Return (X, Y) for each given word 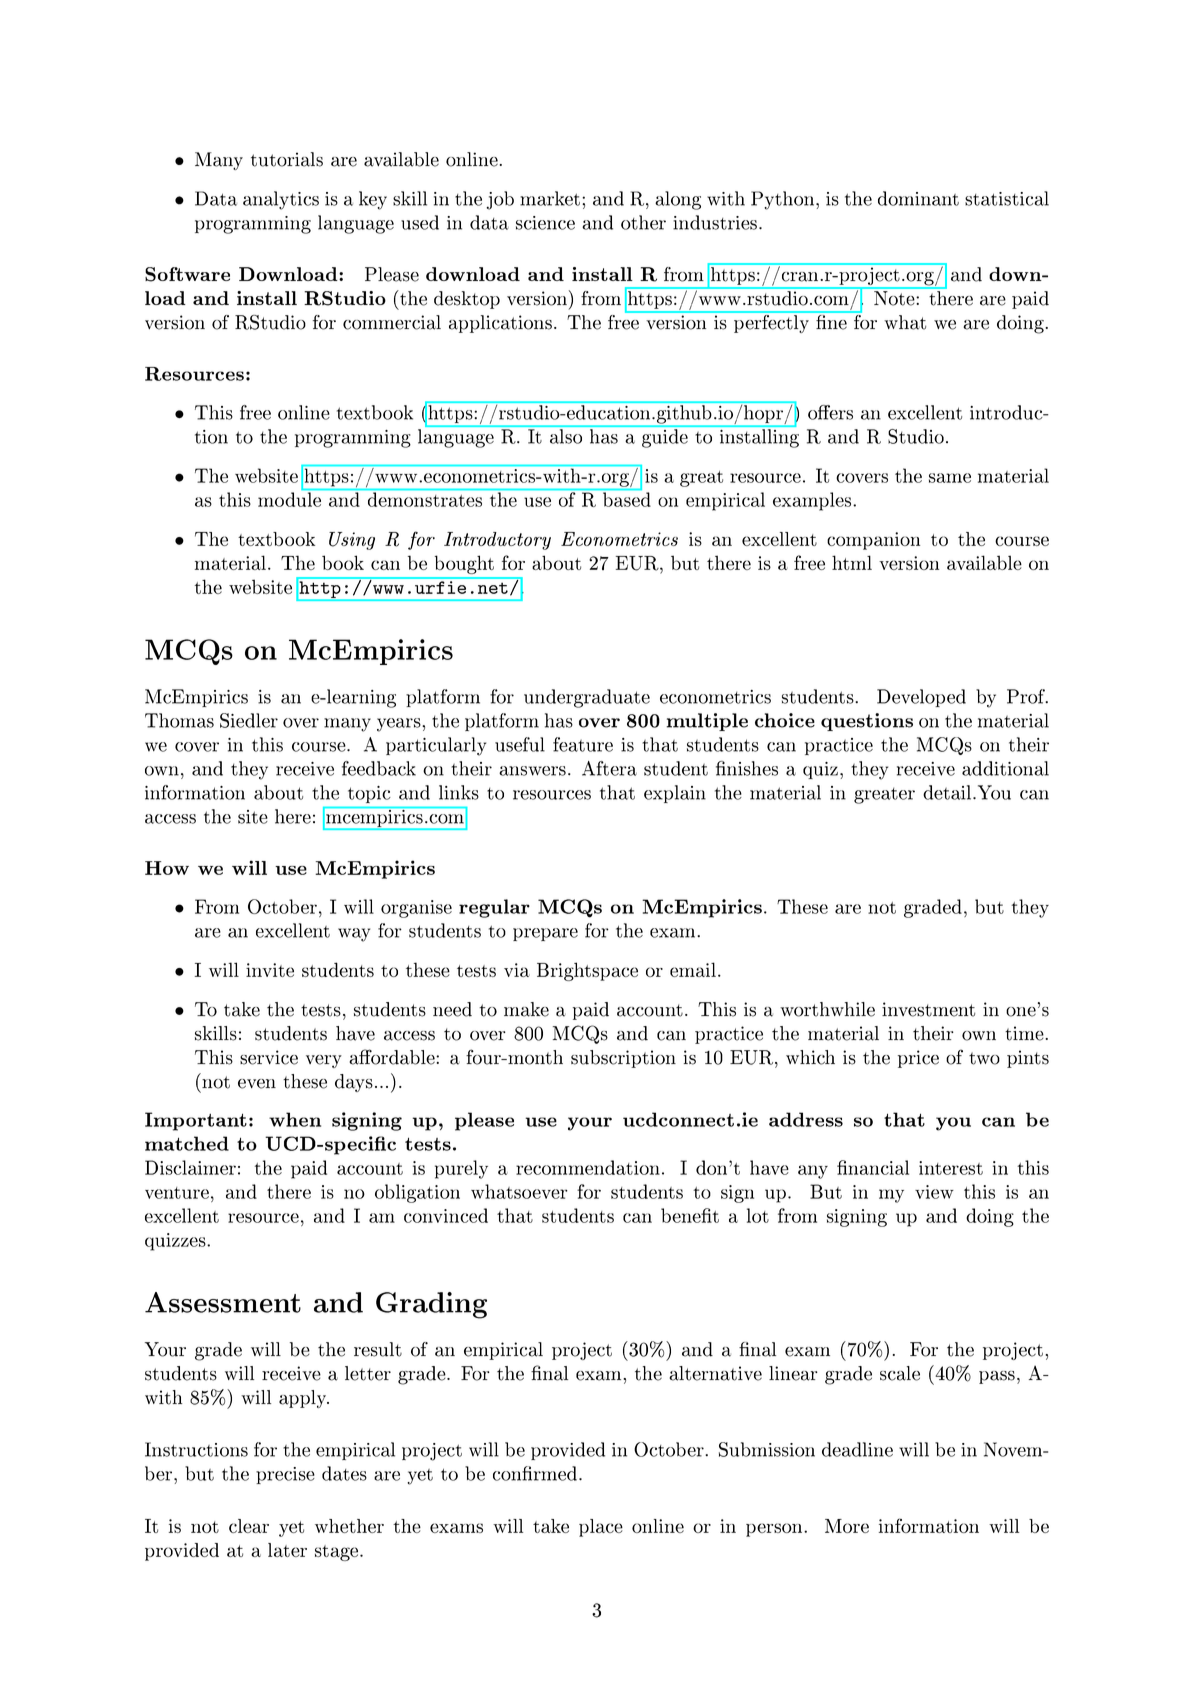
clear (249, 1526)
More (847, 1526)
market (551, 198)
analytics (281, 200)
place (601, 1528)
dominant (918, 198)
